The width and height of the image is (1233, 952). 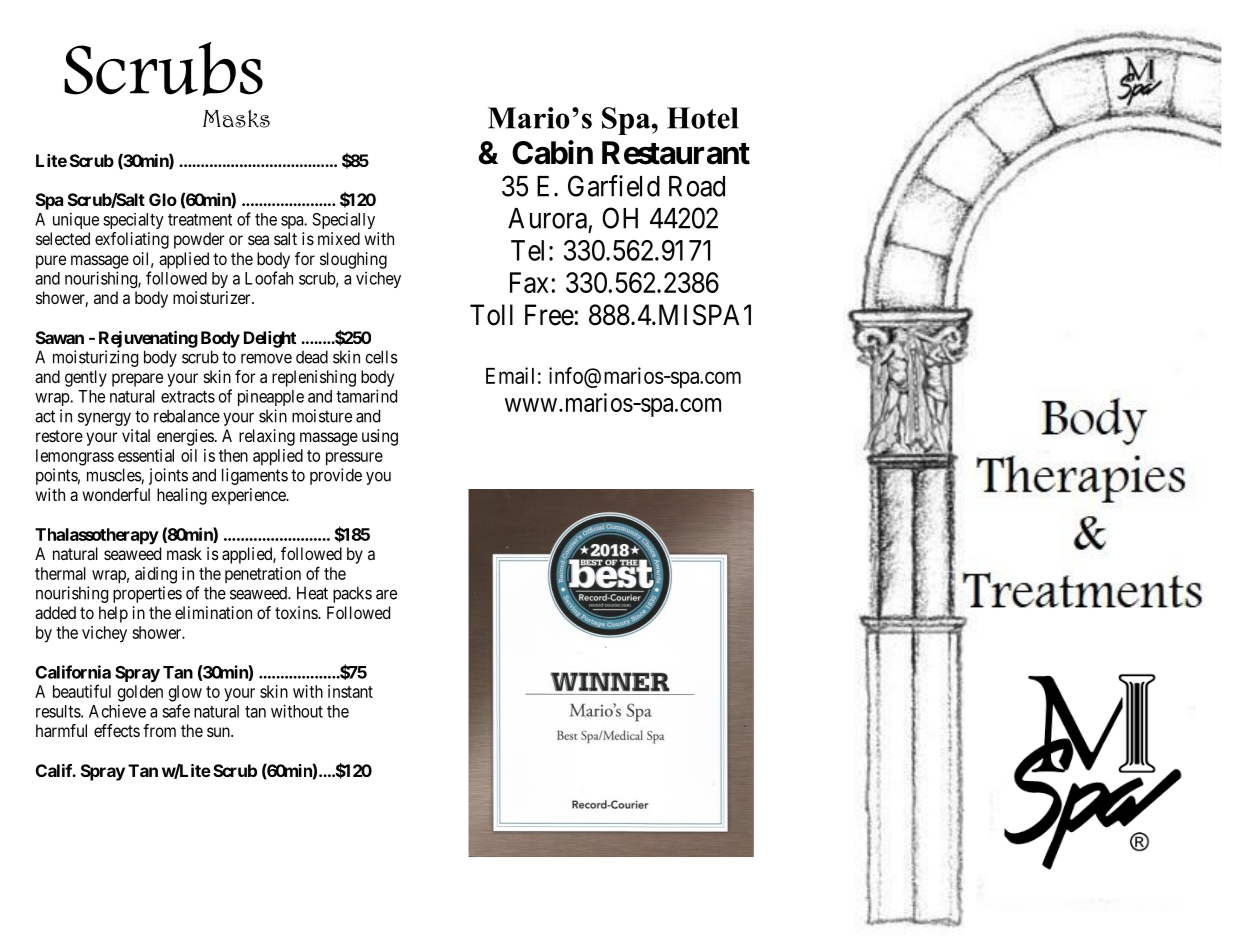 I want to click on instant, so click(x=350, y=691).
